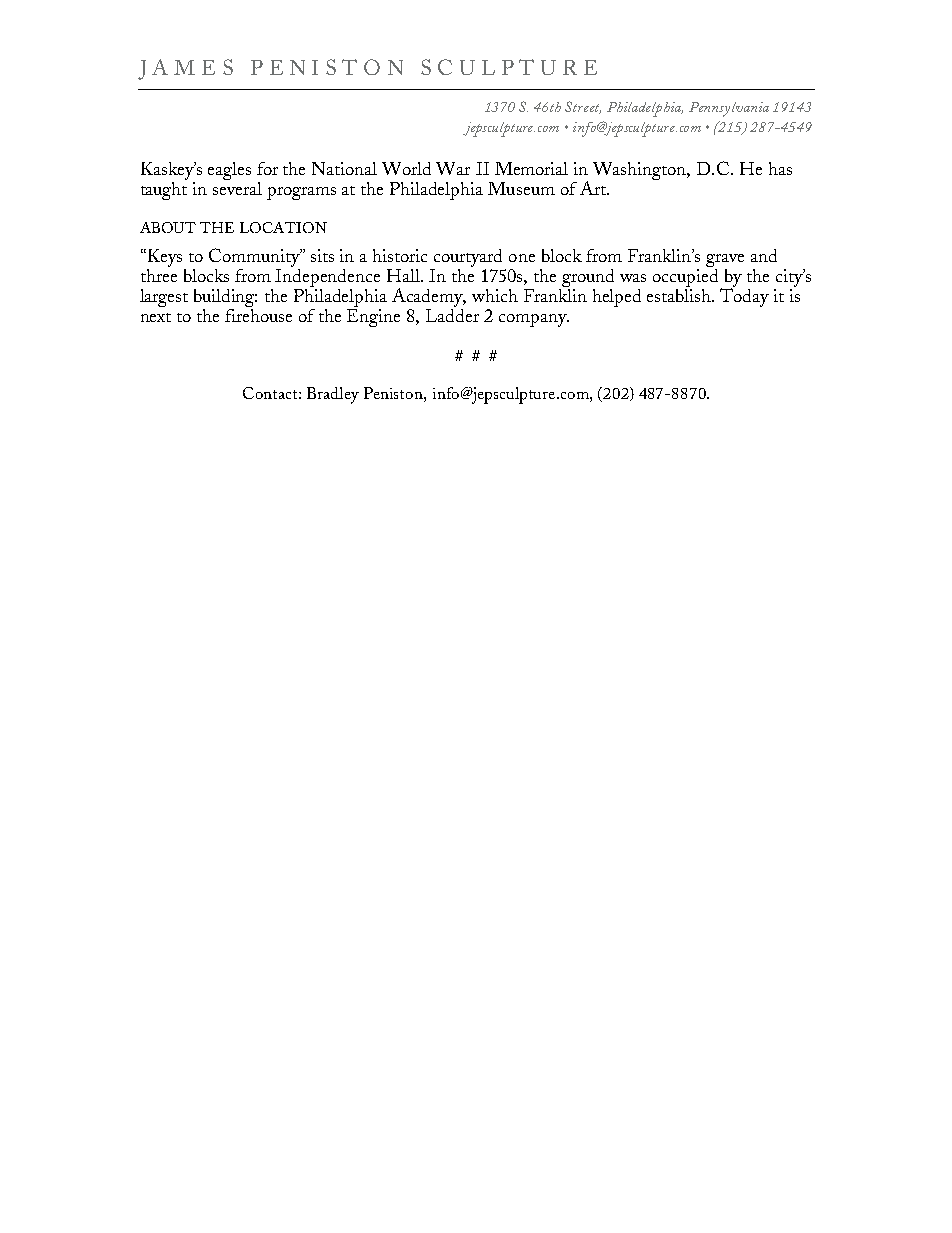 Image resolution: width=952 pixels, height=1233 pixels. What do you see at coordinates (468, 258) in the page?
I see `courtyard` at bounding box center [468, 258].
